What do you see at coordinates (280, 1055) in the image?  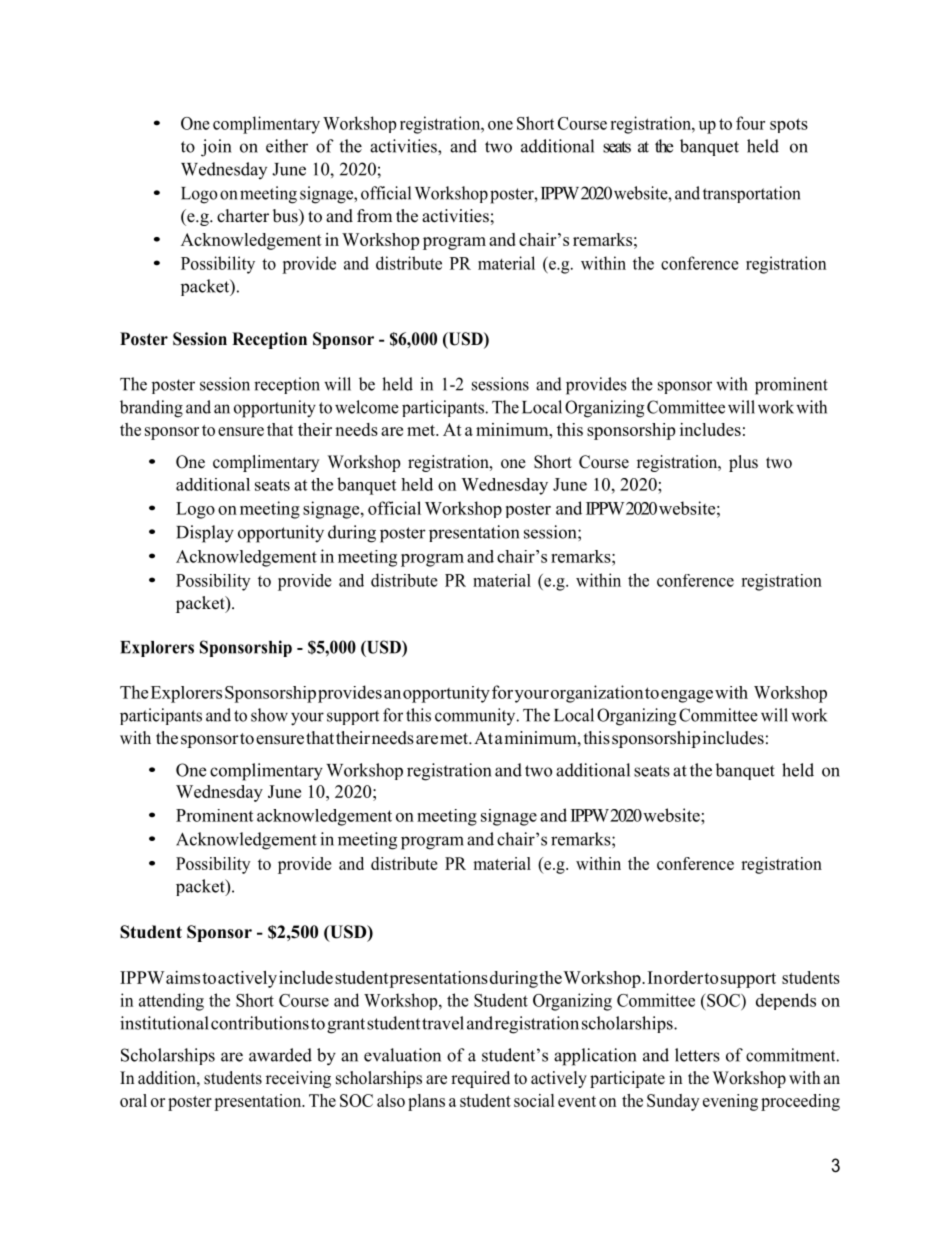 I see `awarded` at bounding box center [280, 1055].
